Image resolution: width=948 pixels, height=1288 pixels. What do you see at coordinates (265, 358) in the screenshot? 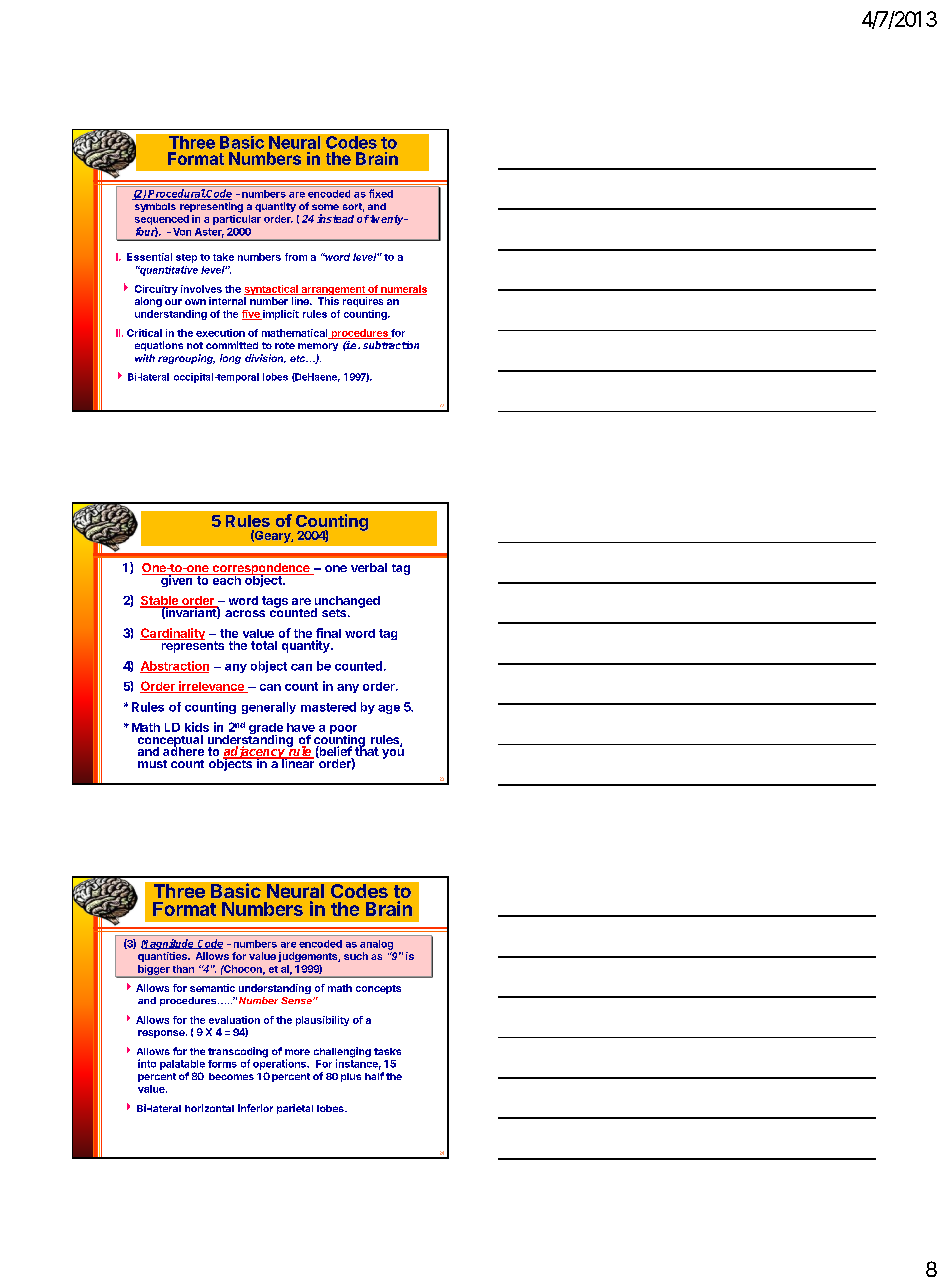
I see `division` at bounding box center [265, 358].
